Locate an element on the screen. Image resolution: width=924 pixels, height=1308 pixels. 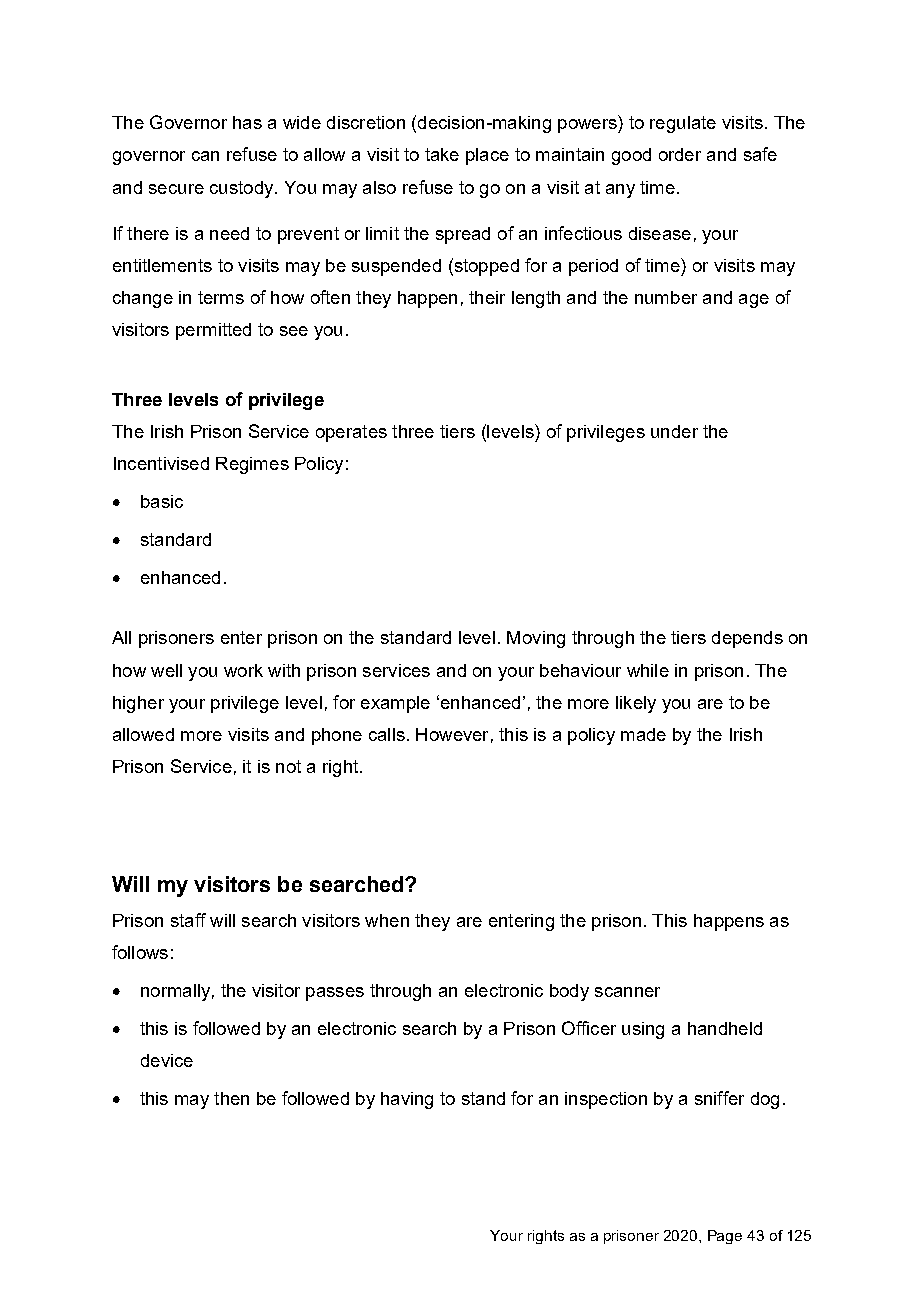
take is located at coordinates (442, 154).
